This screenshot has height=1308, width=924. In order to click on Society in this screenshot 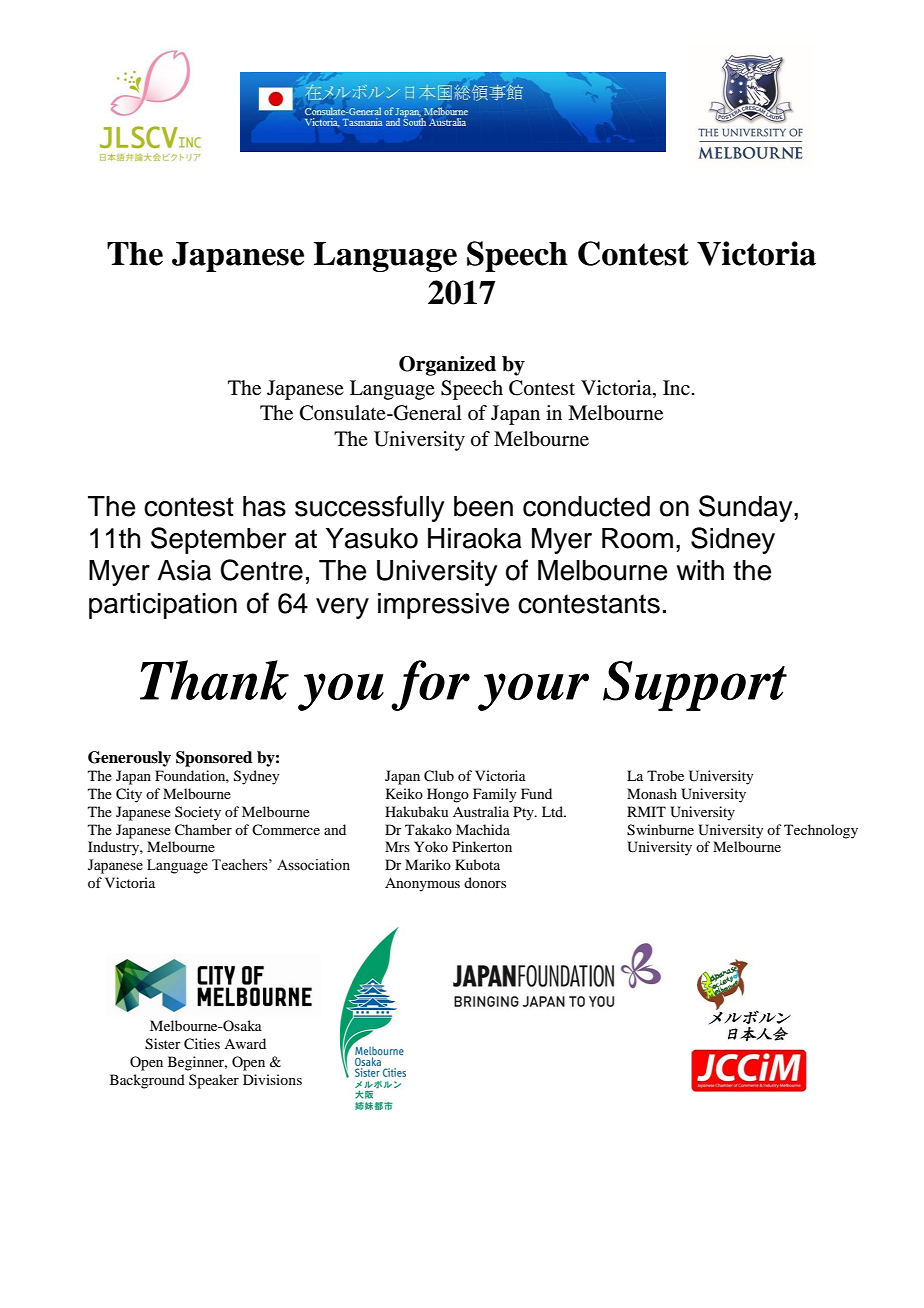, I will do `click(198, 813)`.
